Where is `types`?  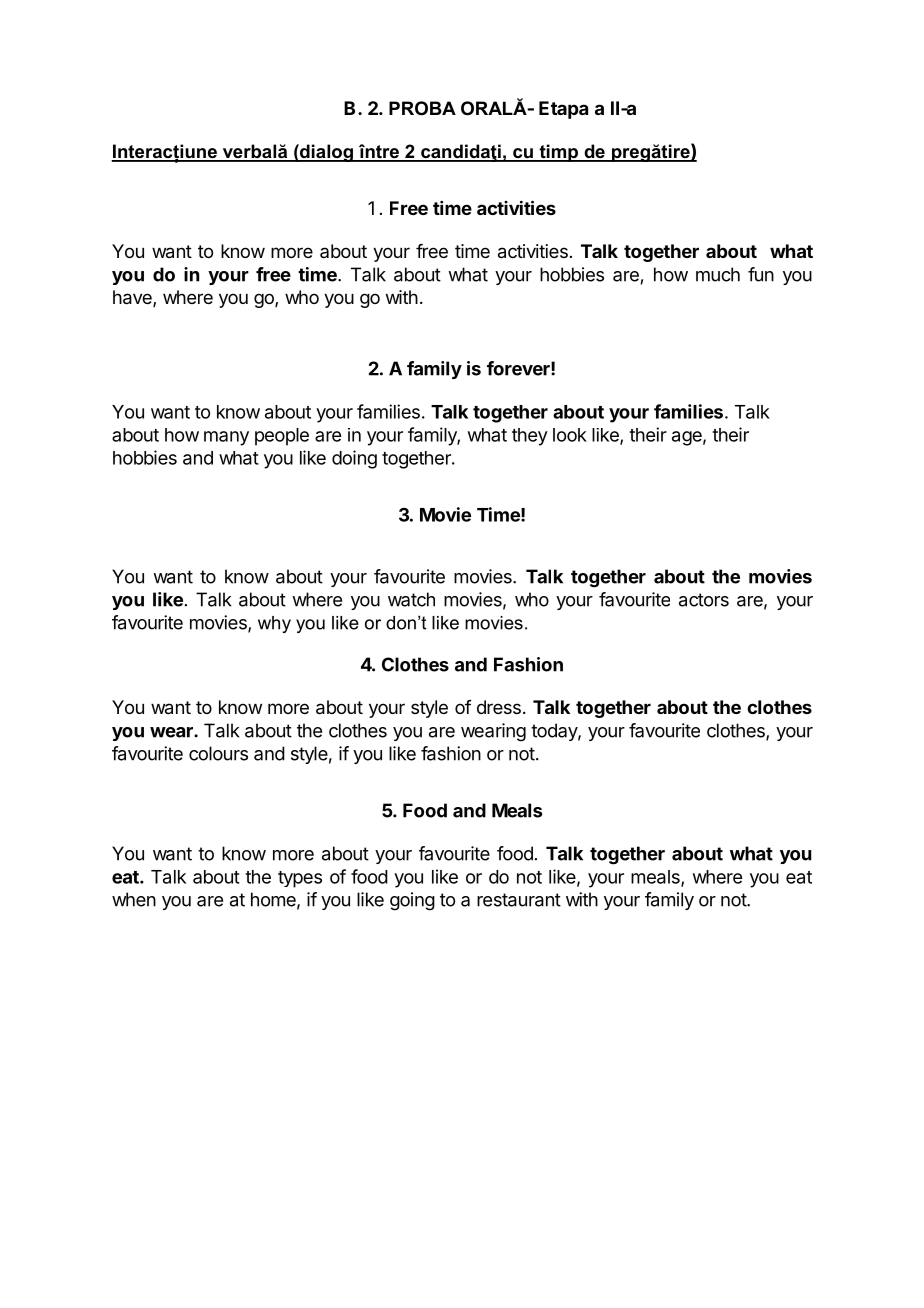 types is located at coordinates (300, 879).
